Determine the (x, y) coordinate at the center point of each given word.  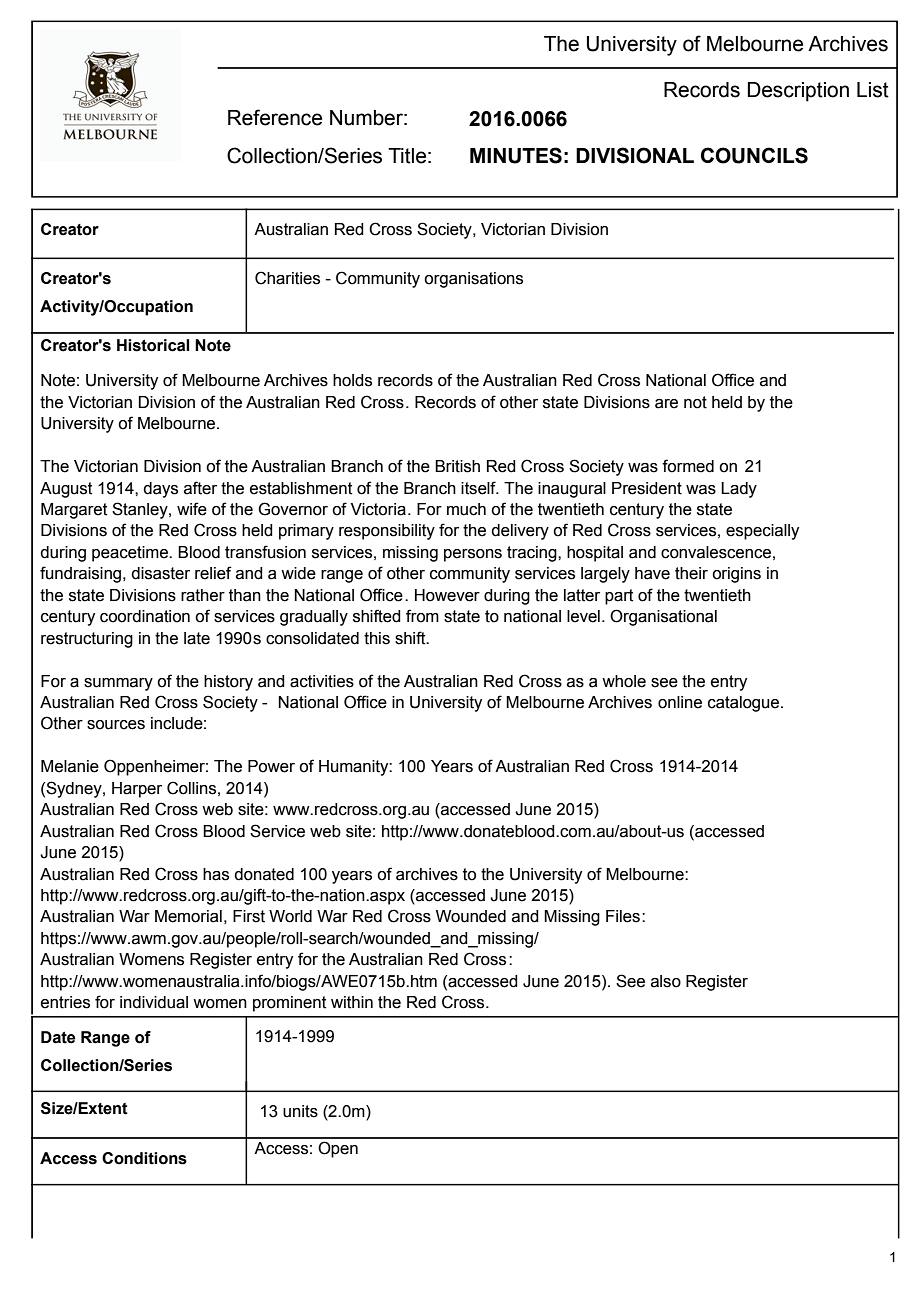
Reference (275, 117)
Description (798, 92)
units (300, 1111)
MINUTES (516, 155)
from (422, 616)
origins (736, 575)
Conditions (144, 1158)
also (666, 981)
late (197, 638)
